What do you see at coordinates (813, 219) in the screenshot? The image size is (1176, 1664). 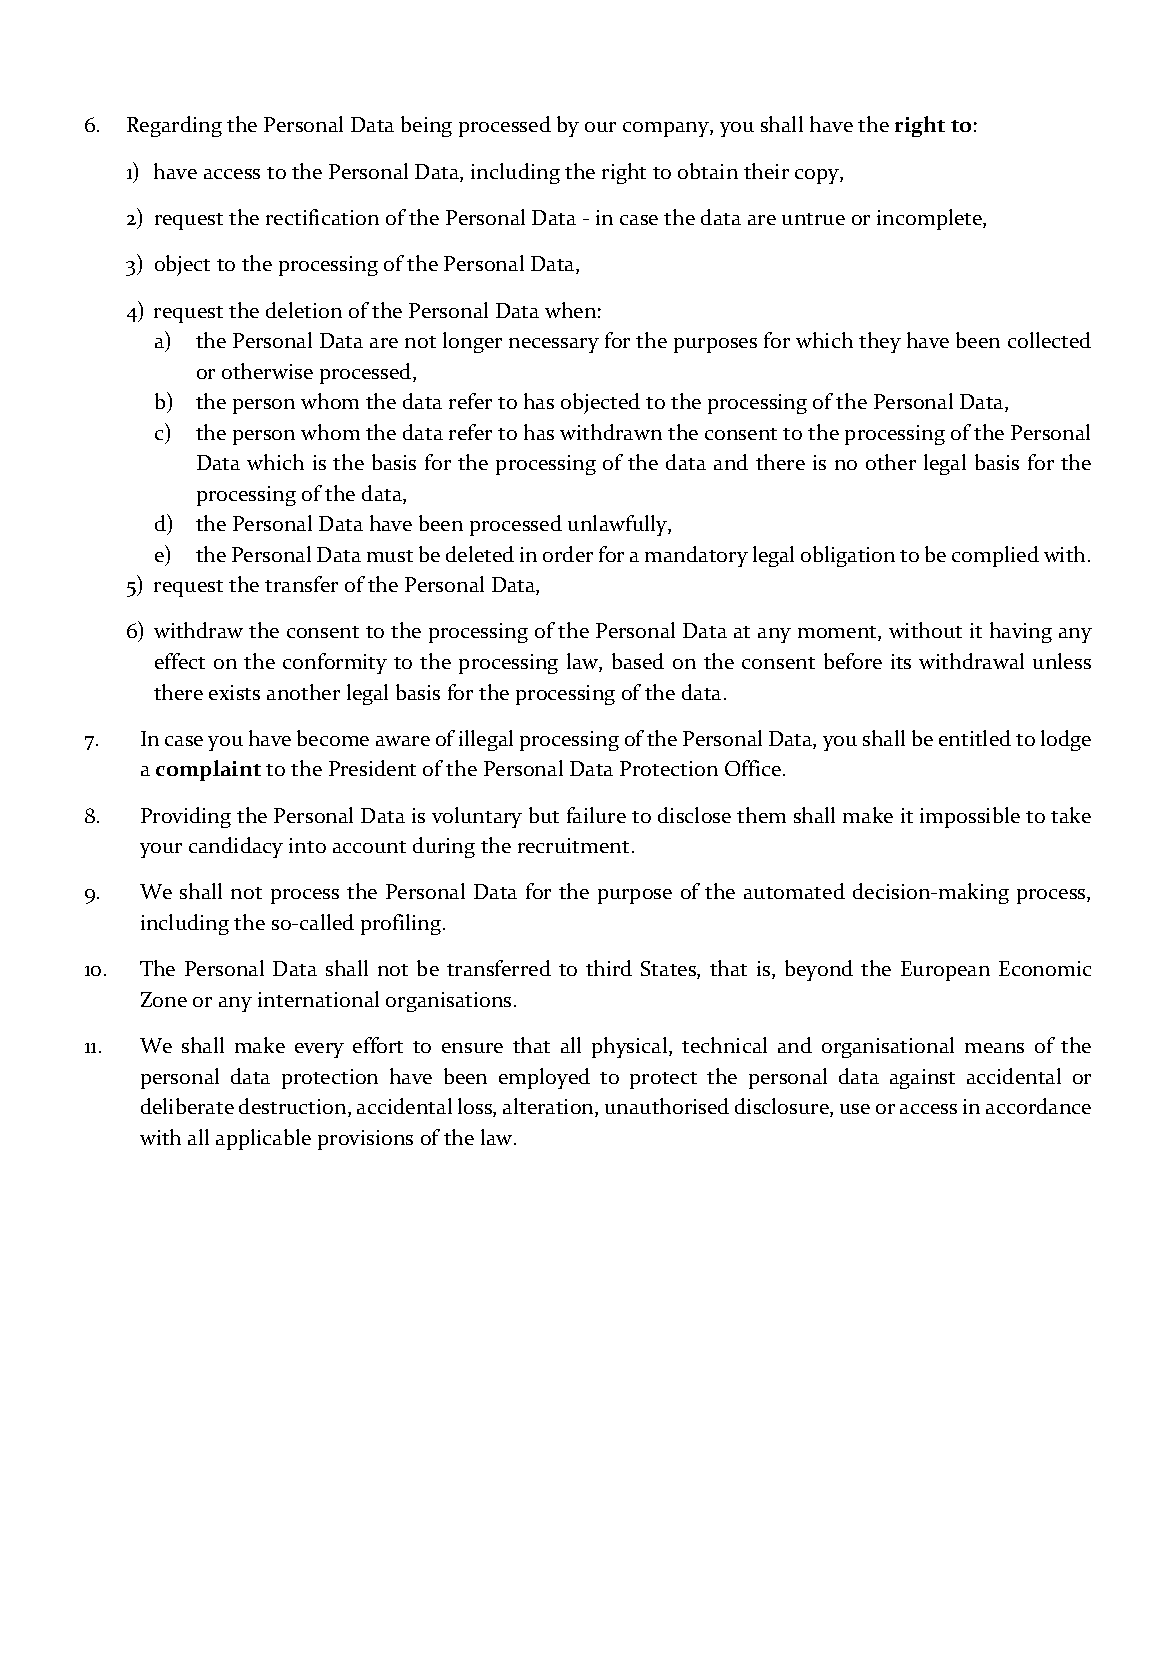 I see `untrue` at bounding box center [813, 219].
